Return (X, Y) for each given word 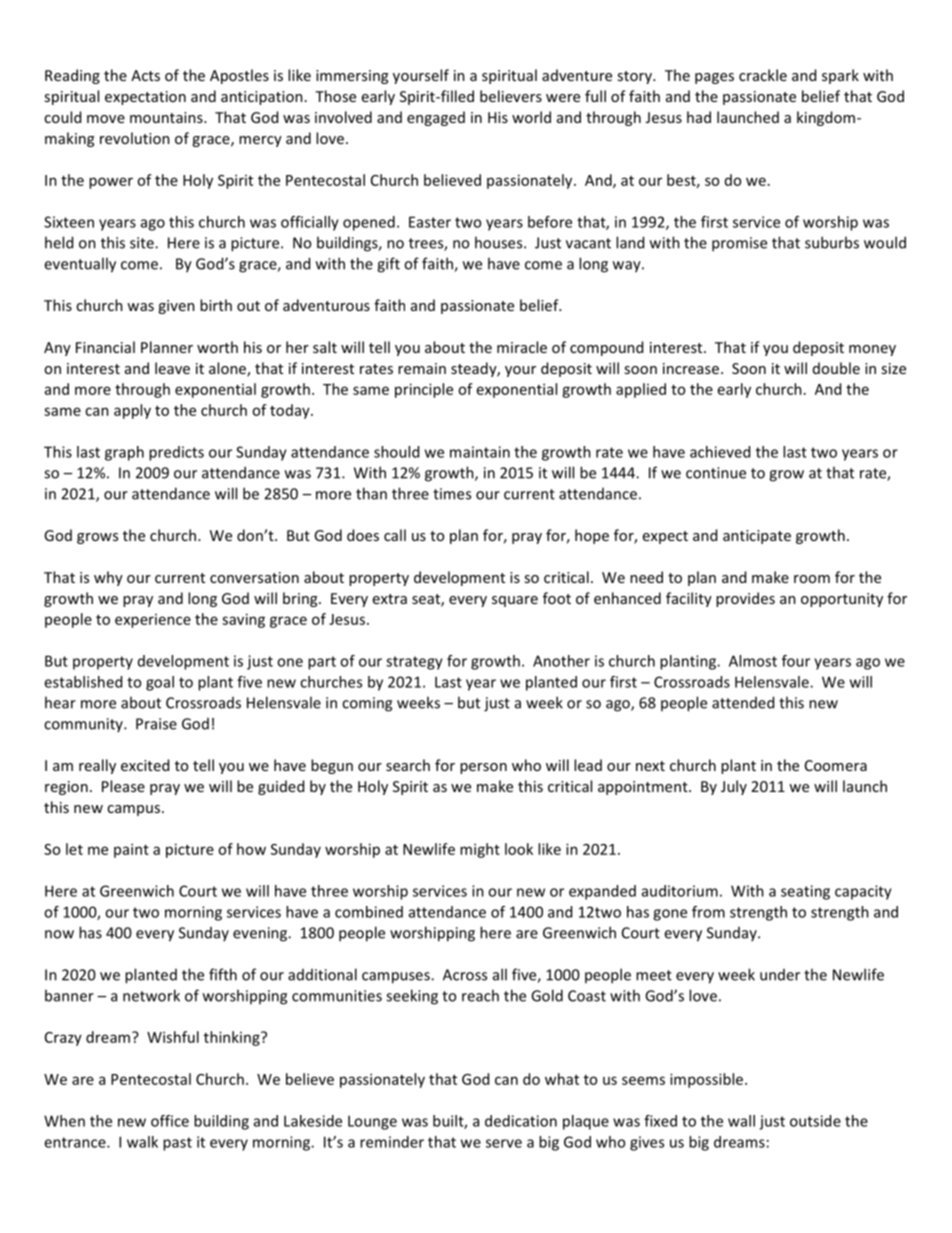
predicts (176, 453)
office (170, 1121)
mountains (167, 117)
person (483, 768)
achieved (720, 452)
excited (145, 765)
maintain (480, 452)
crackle (763, 75)
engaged (436, 118)
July (734, 787)
